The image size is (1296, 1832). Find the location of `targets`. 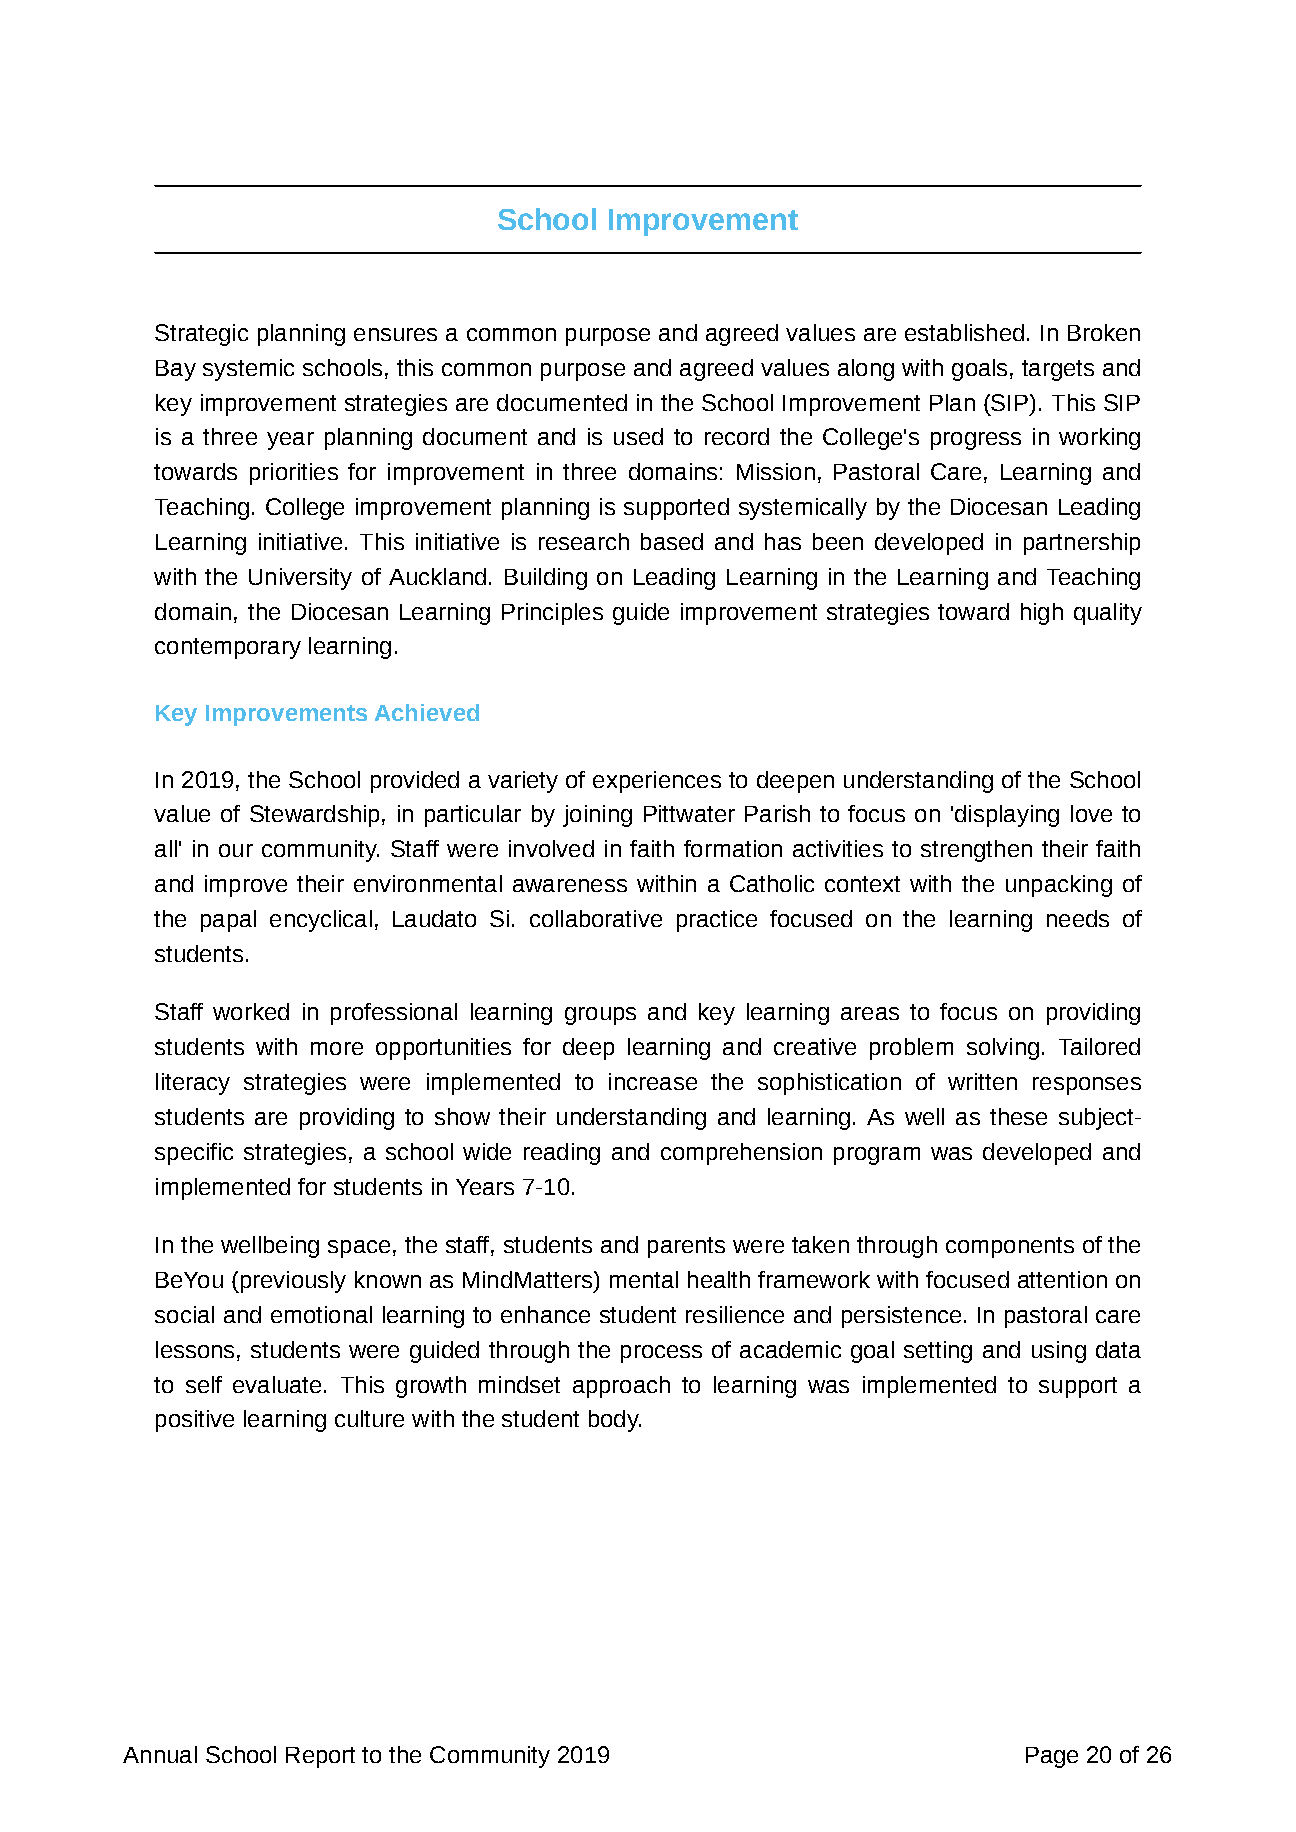

targets is located at coordinates (1058, 370).
